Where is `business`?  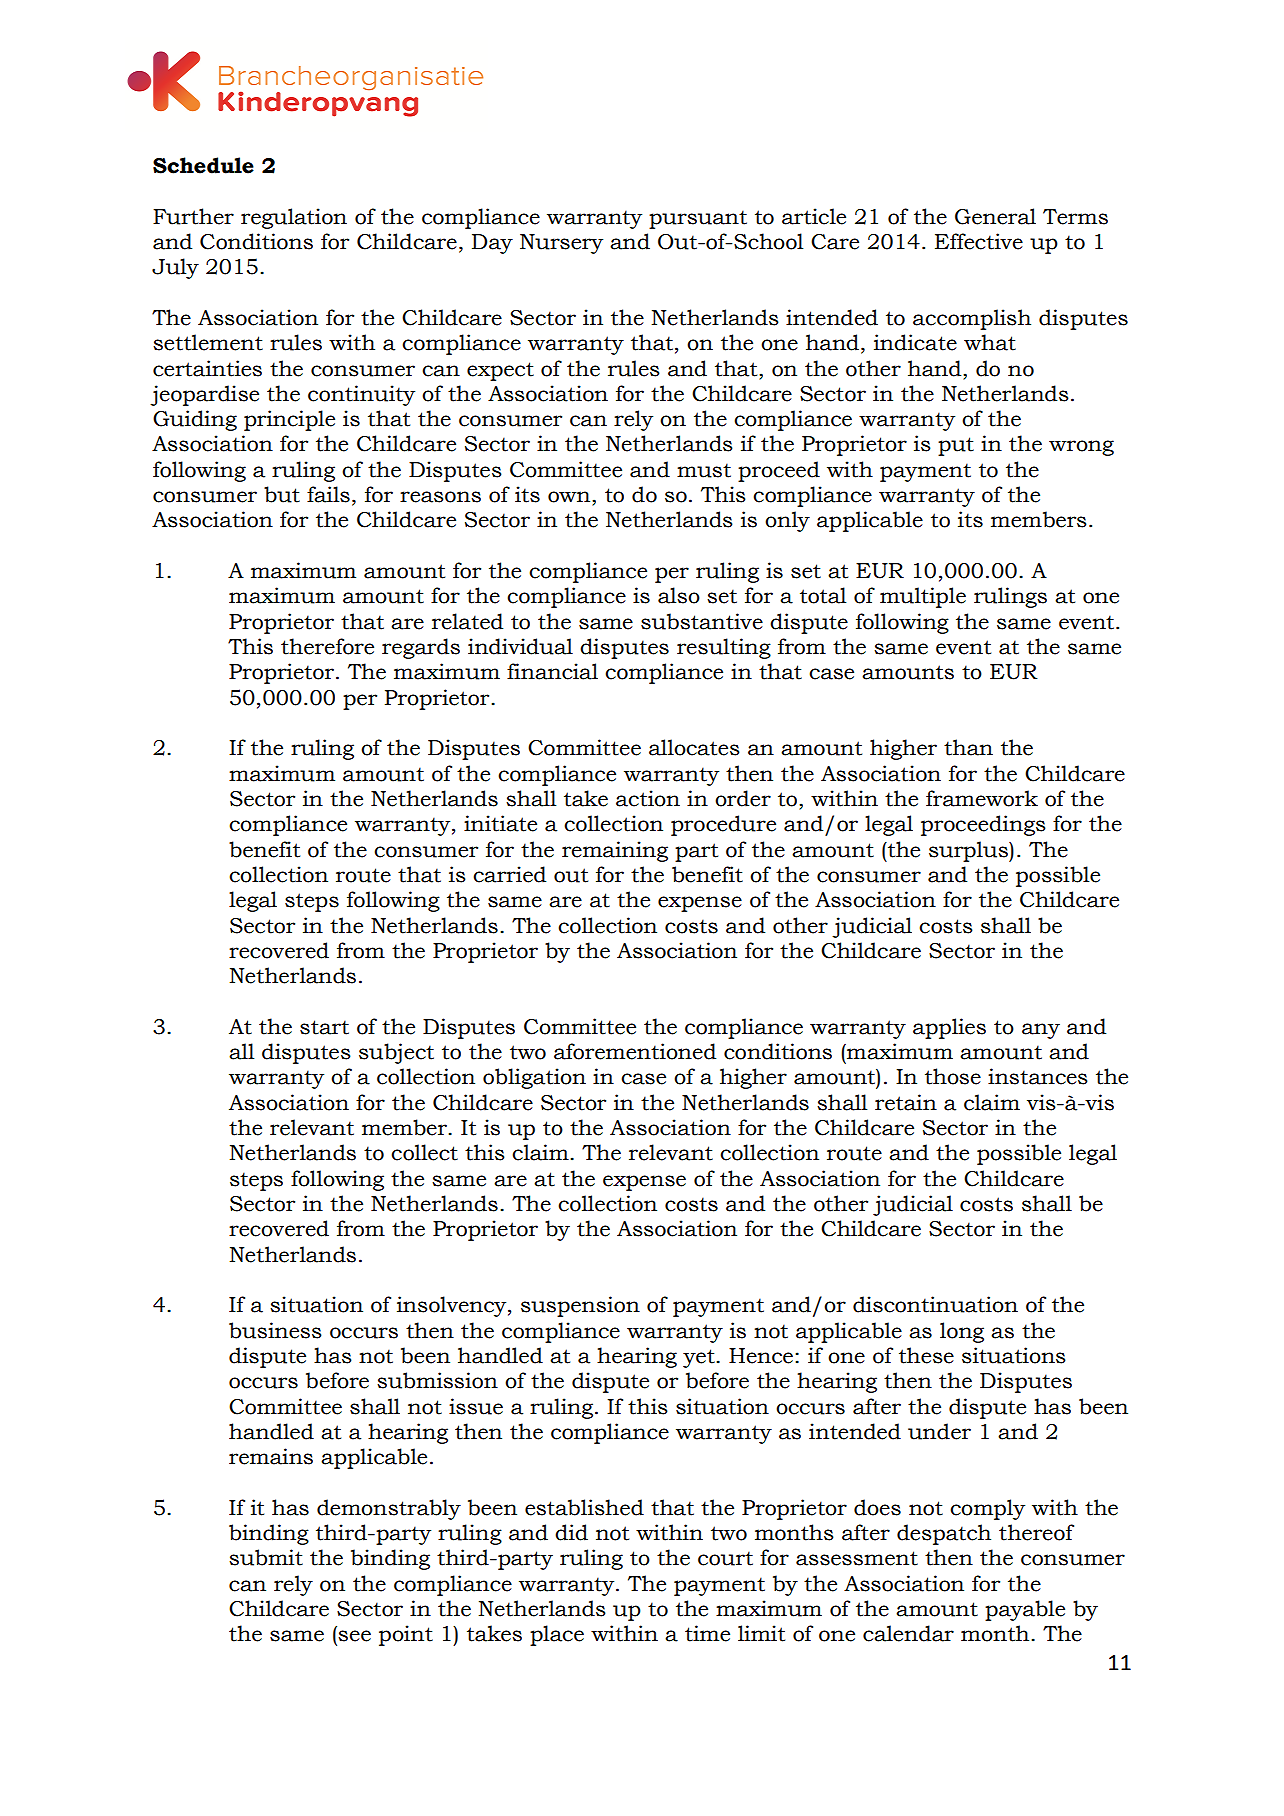
business is located at coordinates (275, 1330).
